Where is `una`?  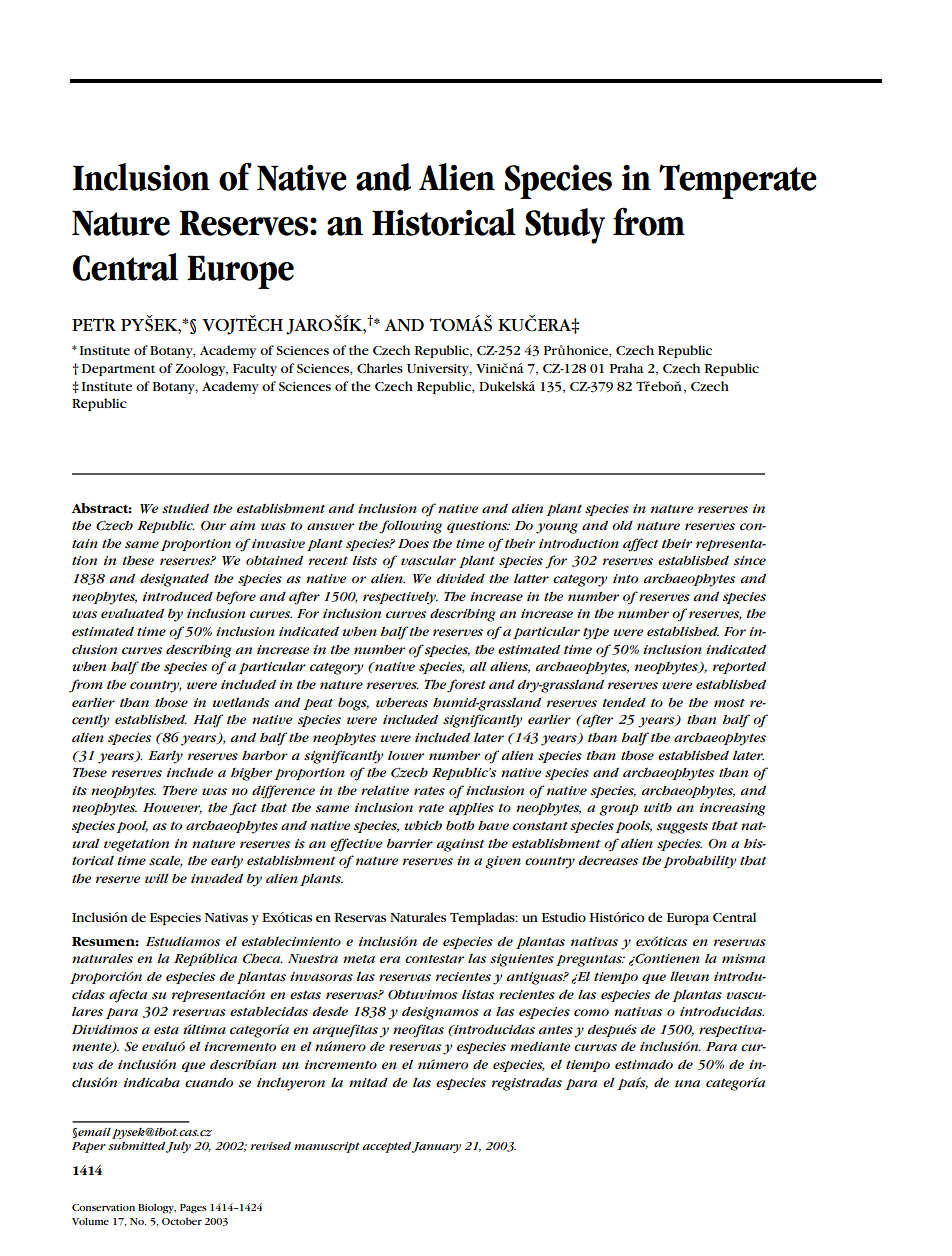
una is located at coordinates (687, 1083).
